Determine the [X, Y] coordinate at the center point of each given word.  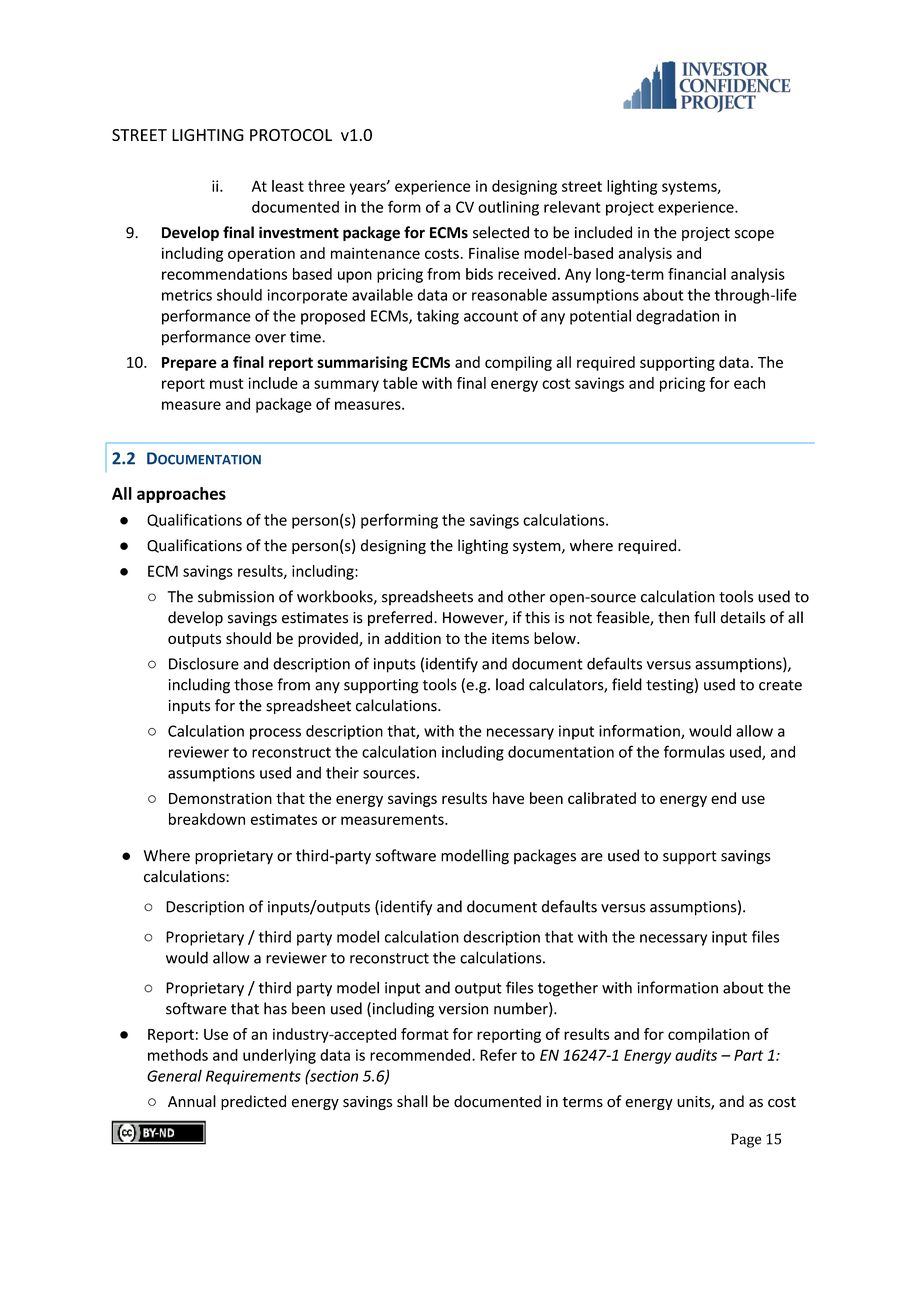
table [400, 383]
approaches [181, 495]
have [508, 798]
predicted [253, 1102]
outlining [508, 208]
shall [412, 1101]
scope [754, 235]
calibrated [602, 798]
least [288, 186]
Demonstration [220, 798]
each [749, 383]
